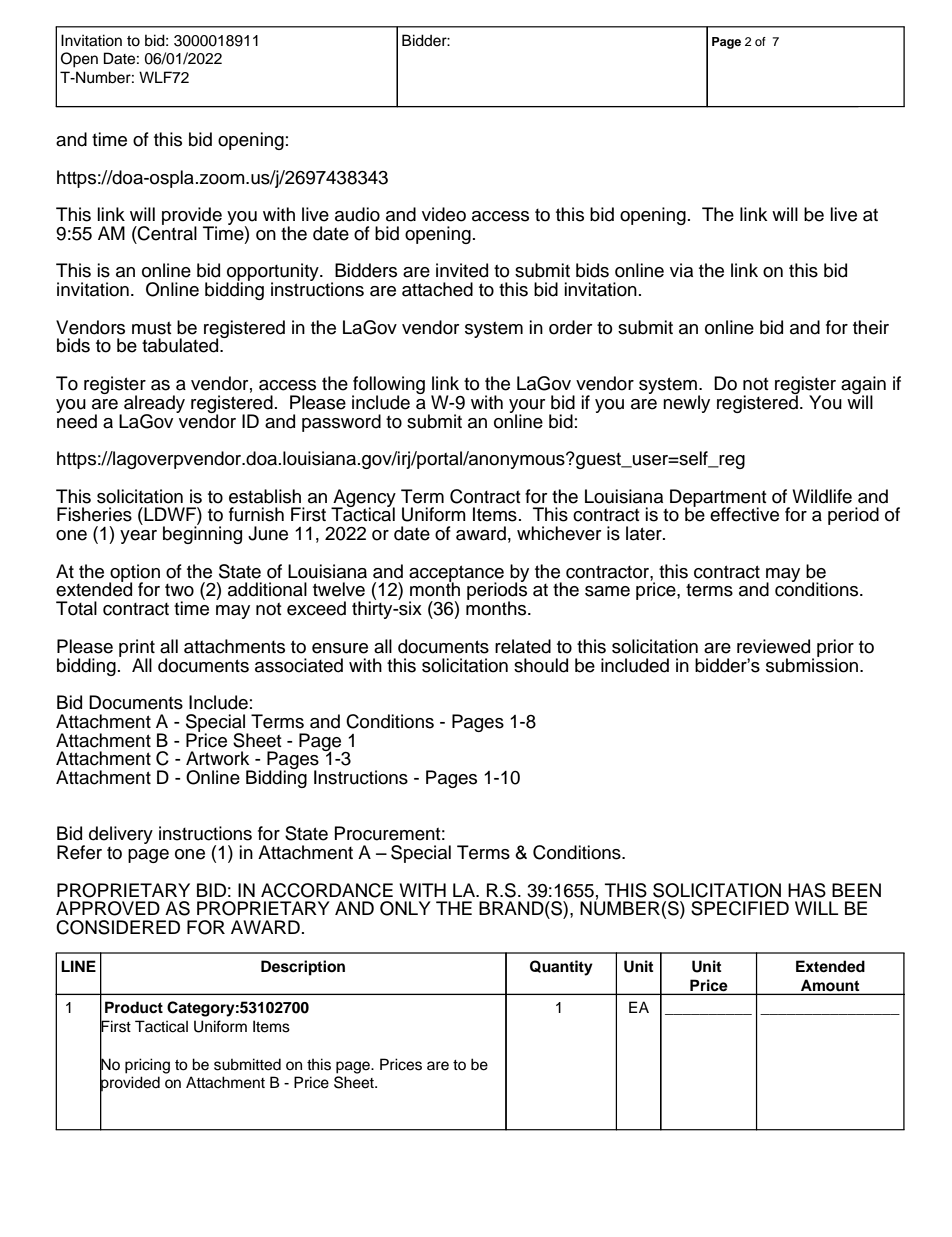 The width and height of the screenshot is (952, 1237). Describe the element at coordinates (686, 404) in the screenshot. I see `newly` at that location.
